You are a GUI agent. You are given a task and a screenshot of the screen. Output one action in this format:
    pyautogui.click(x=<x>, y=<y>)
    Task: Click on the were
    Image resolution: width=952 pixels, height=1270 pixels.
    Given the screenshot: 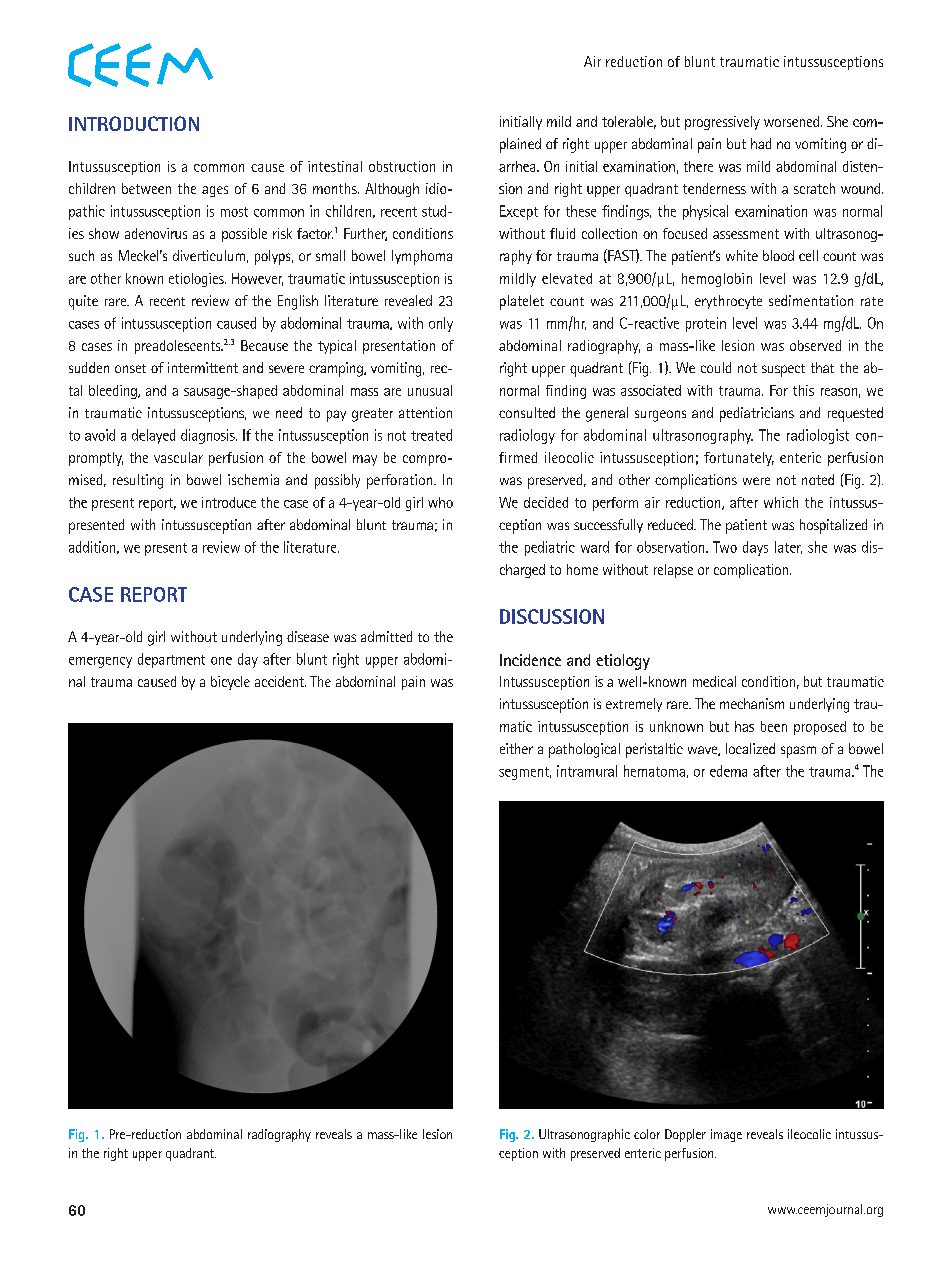 What is the action you would take?
    pyautogui.click(x=756, y=481)
